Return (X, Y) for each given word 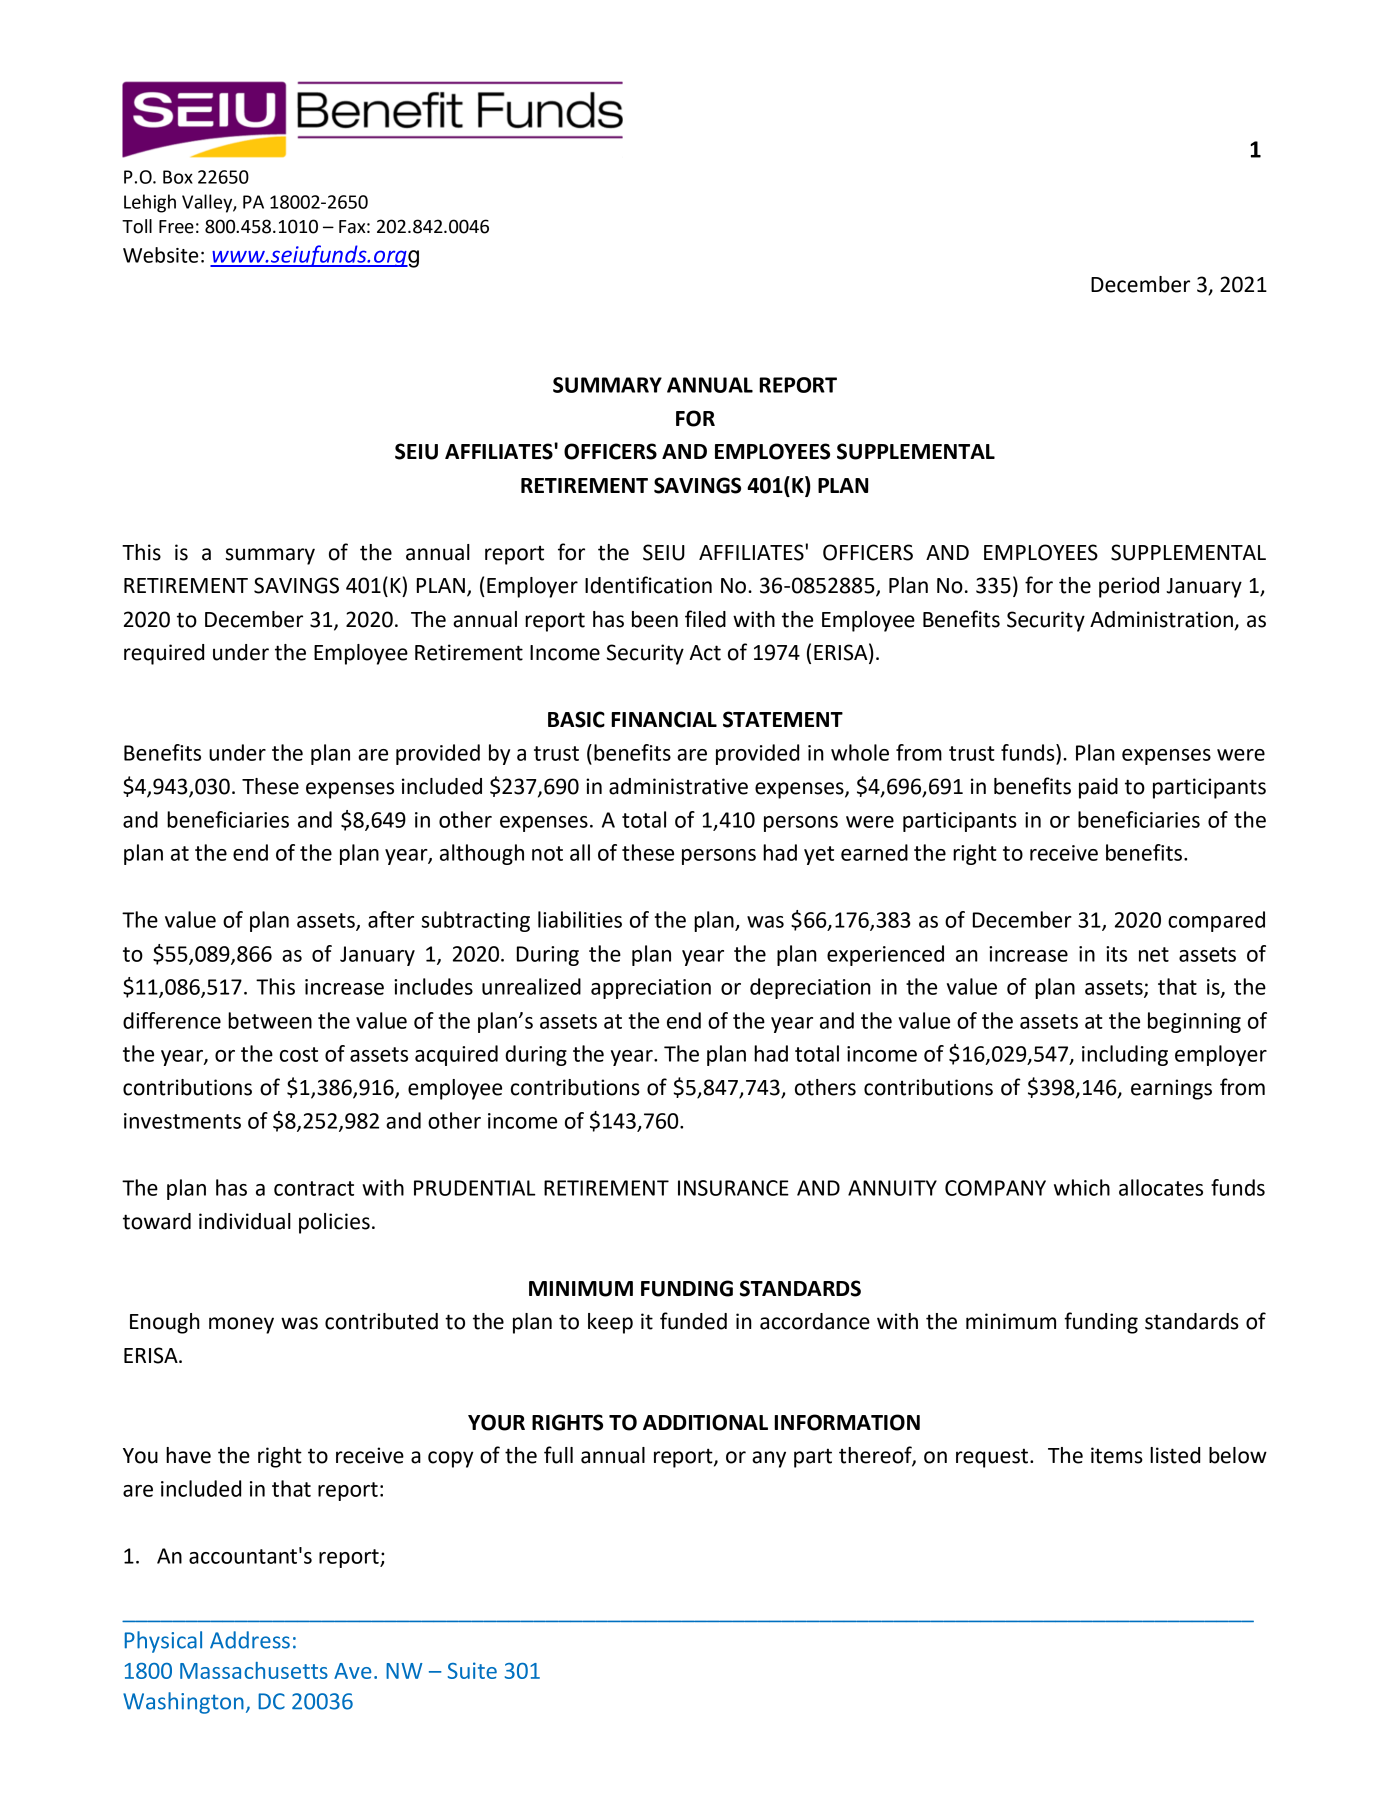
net (1154, 954)
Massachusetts (254, 1670)
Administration (1162, 620)
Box (178, 177)
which (1082, 1187)
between (270, 1020)
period (1129, 587)
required (164, 654)
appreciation (651, 989)
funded (693, 1321)
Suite (472, 1670)
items (1117, 1455)
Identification (648, 585)
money (241, 1325)
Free (176, 227)
